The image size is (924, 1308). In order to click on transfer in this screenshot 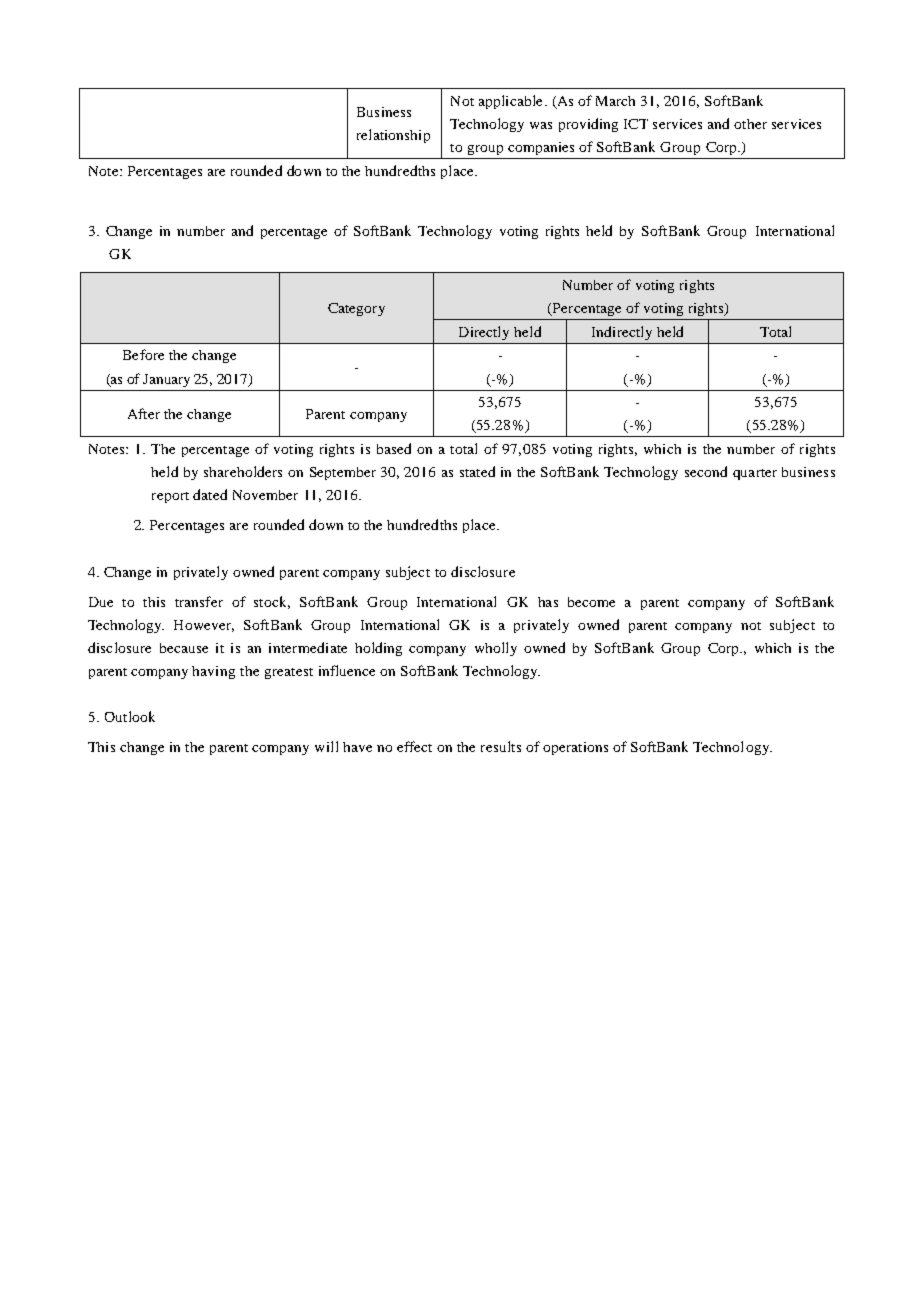, I will do `click(199, 601)`.
